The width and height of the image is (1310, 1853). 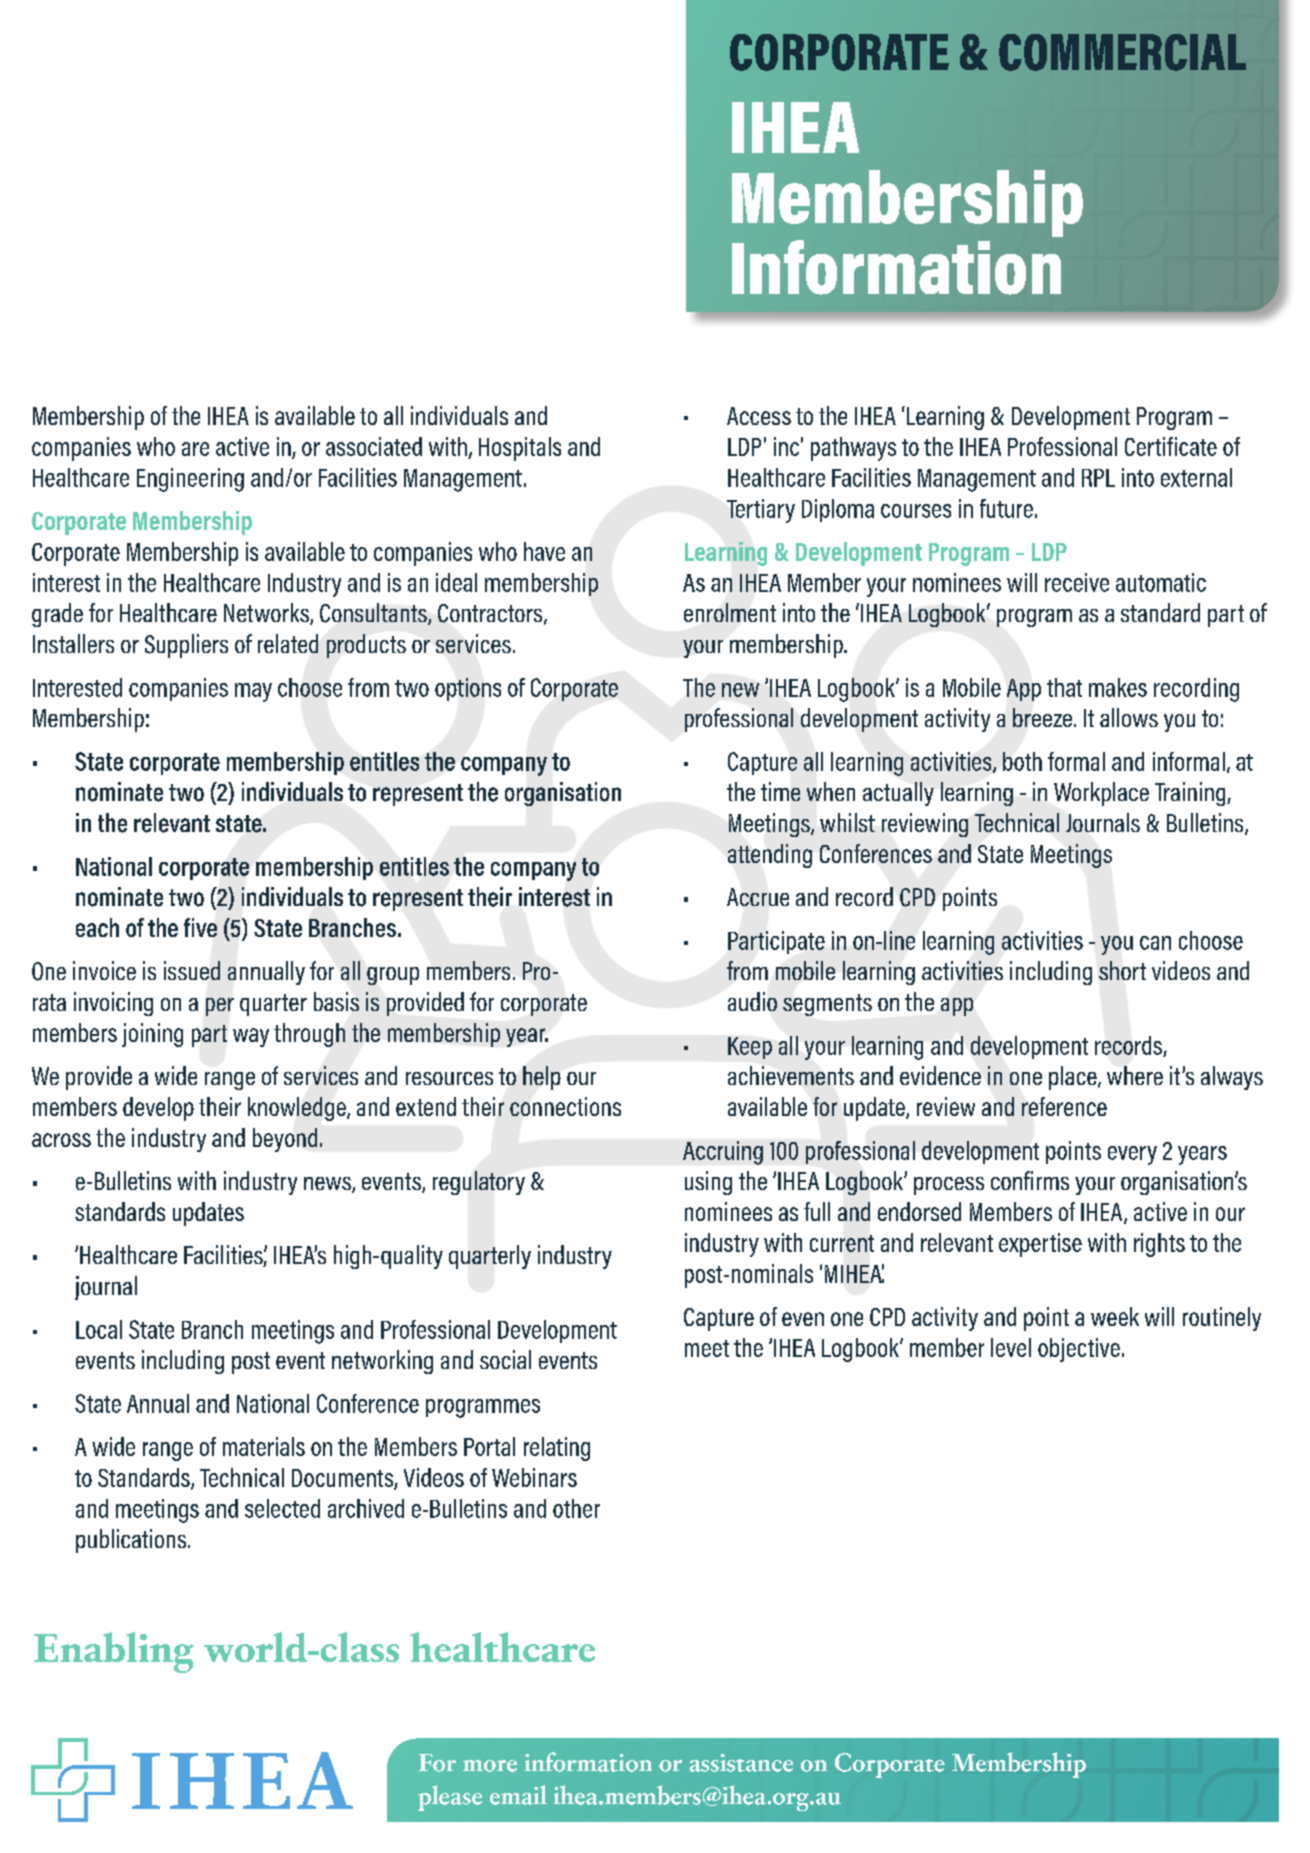 I want to click on short, so click(x=1122, y=970).
